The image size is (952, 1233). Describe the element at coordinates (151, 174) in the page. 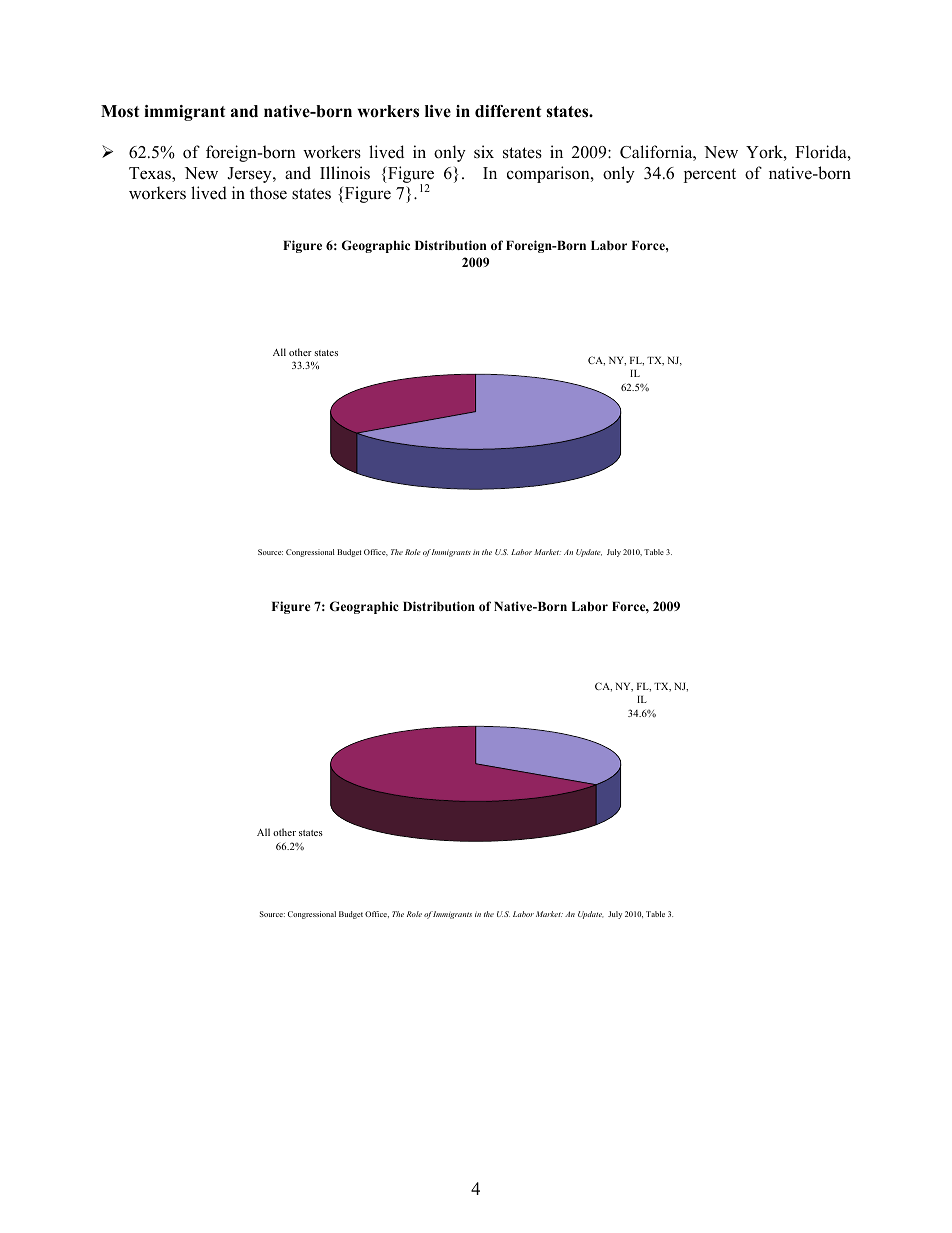

I see `Texas` at that location.
